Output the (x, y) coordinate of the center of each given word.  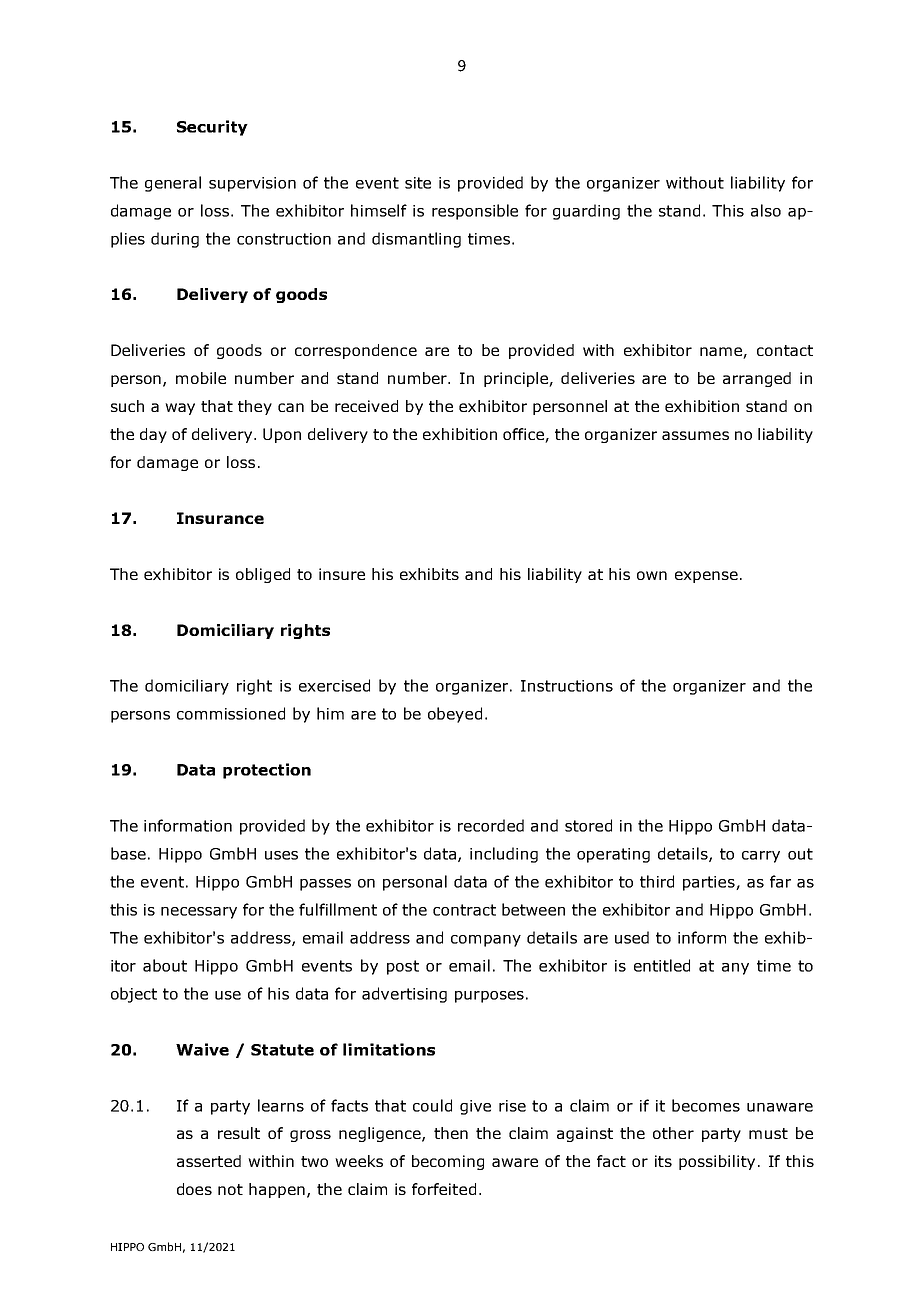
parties (710, 883)
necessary (199, 913)
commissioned (231, 713)
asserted (209, 1161)
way (180, 409)
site (418, 183)
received (366, 406)
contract (464, 910)
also (766, 210)
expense (706, 577)
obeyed (455, 715)
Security (212, 128)
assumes (695, 435)
